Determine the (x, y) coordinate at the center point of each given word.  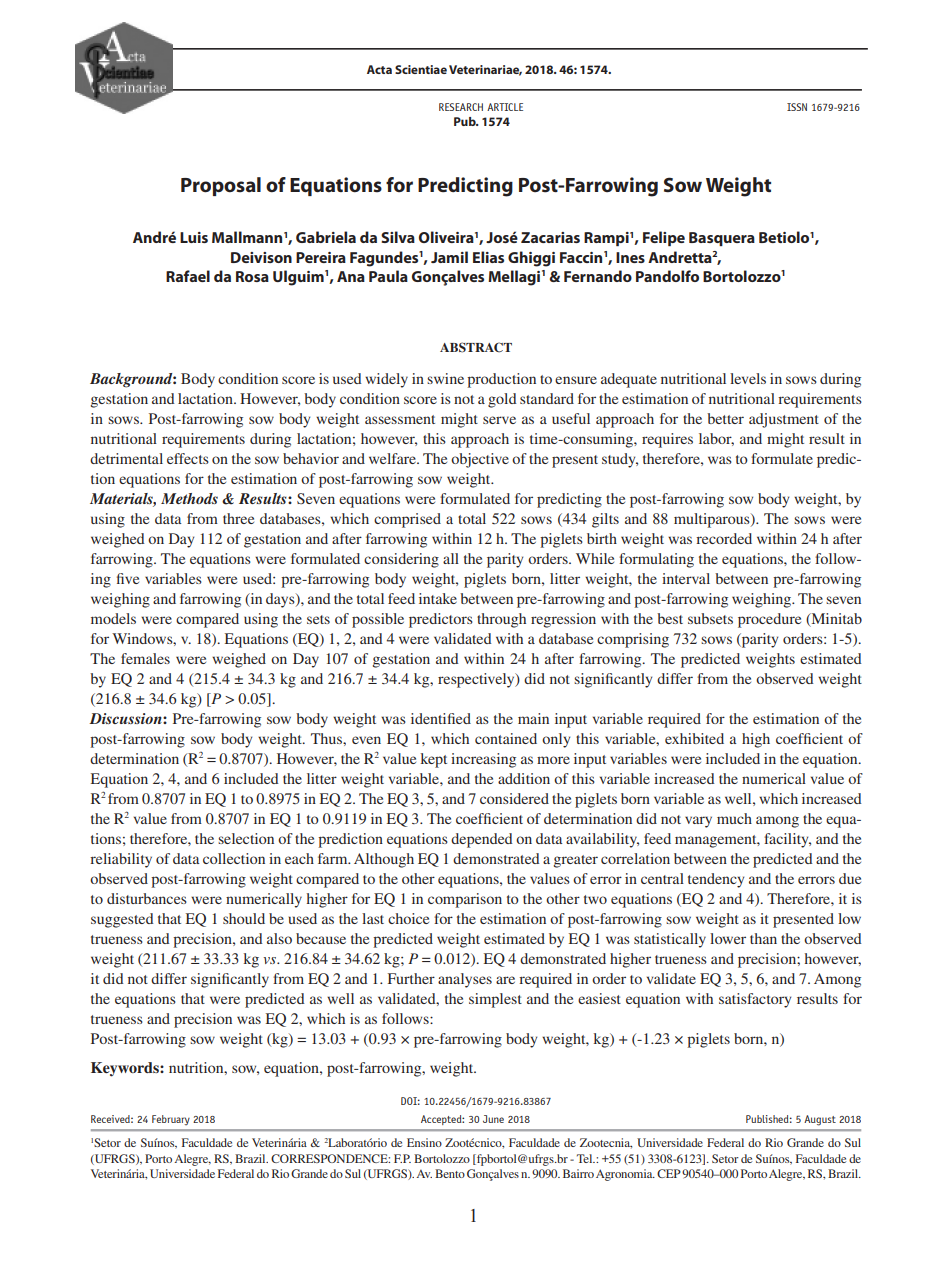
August (820, 1120)
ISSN (797, 107)
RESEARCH (461, 107)
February (171, 1120)
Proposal (221, 186)
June (493, 1119)
